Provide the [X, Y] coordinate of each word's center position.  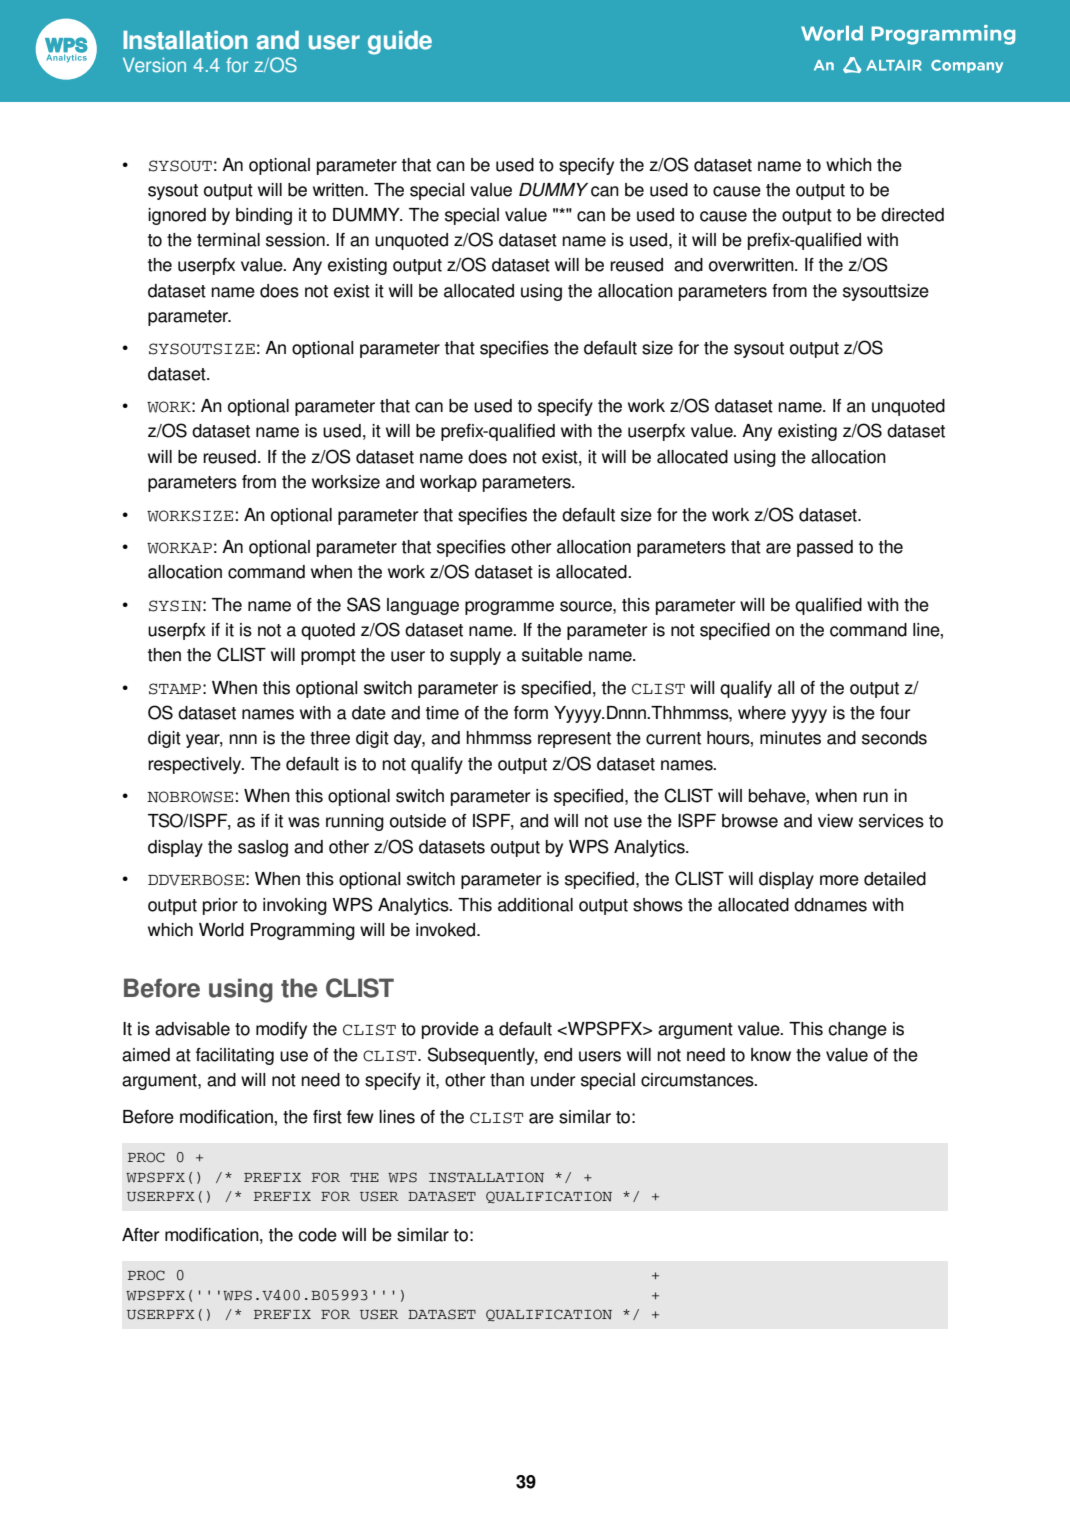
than [507, 1080]
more [839, 880]
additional [535, 905]
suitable [552, 655]
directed [912, 215]
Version [154, 65]
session [296, 240]
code [317, 1235]
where [762, 713]
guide [400, 43]
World [221, 930]
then [164, 655]
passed [825, 548]
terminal [228, 240]
